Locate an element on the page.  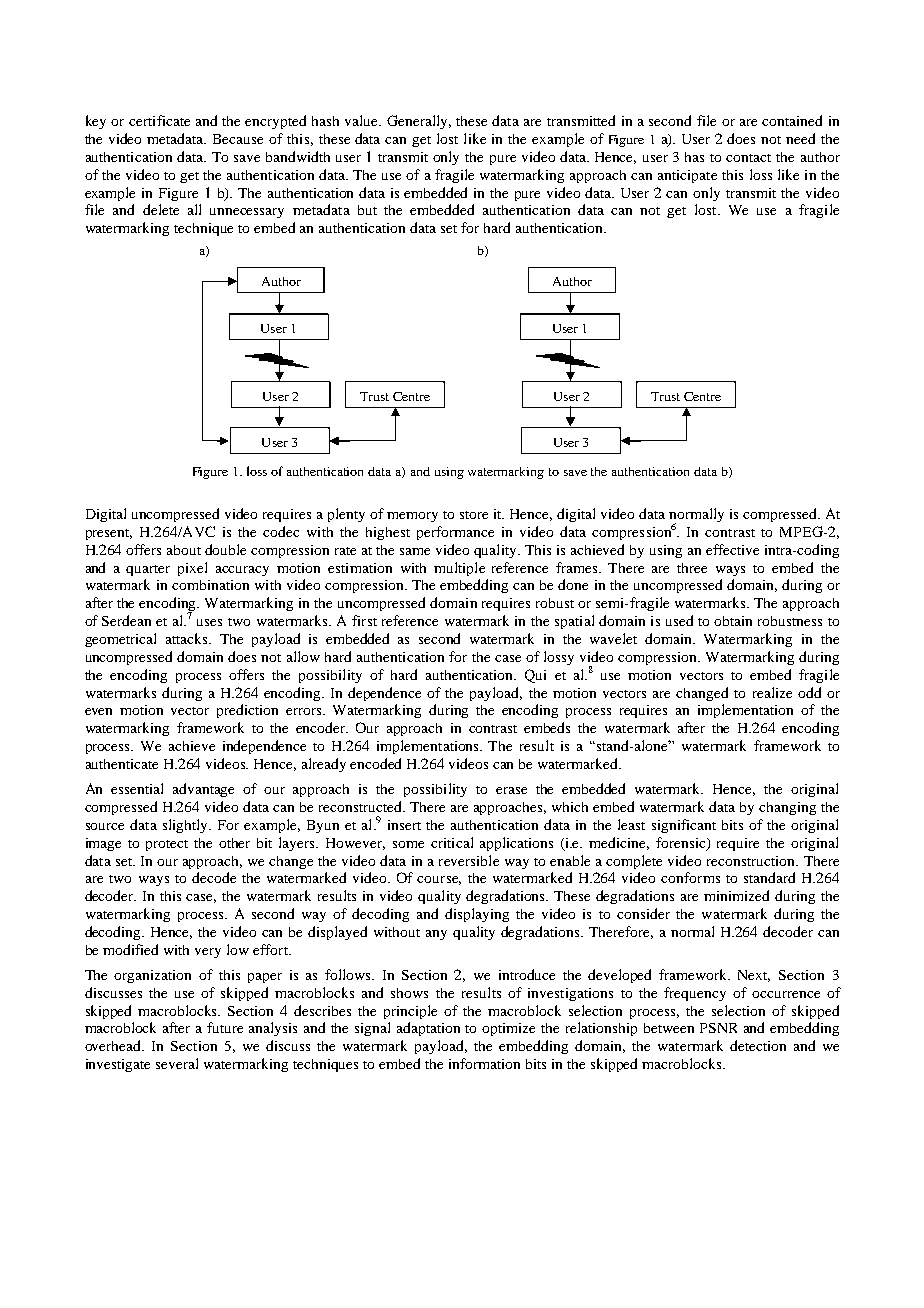
about is located at coordinates (184, 550).
